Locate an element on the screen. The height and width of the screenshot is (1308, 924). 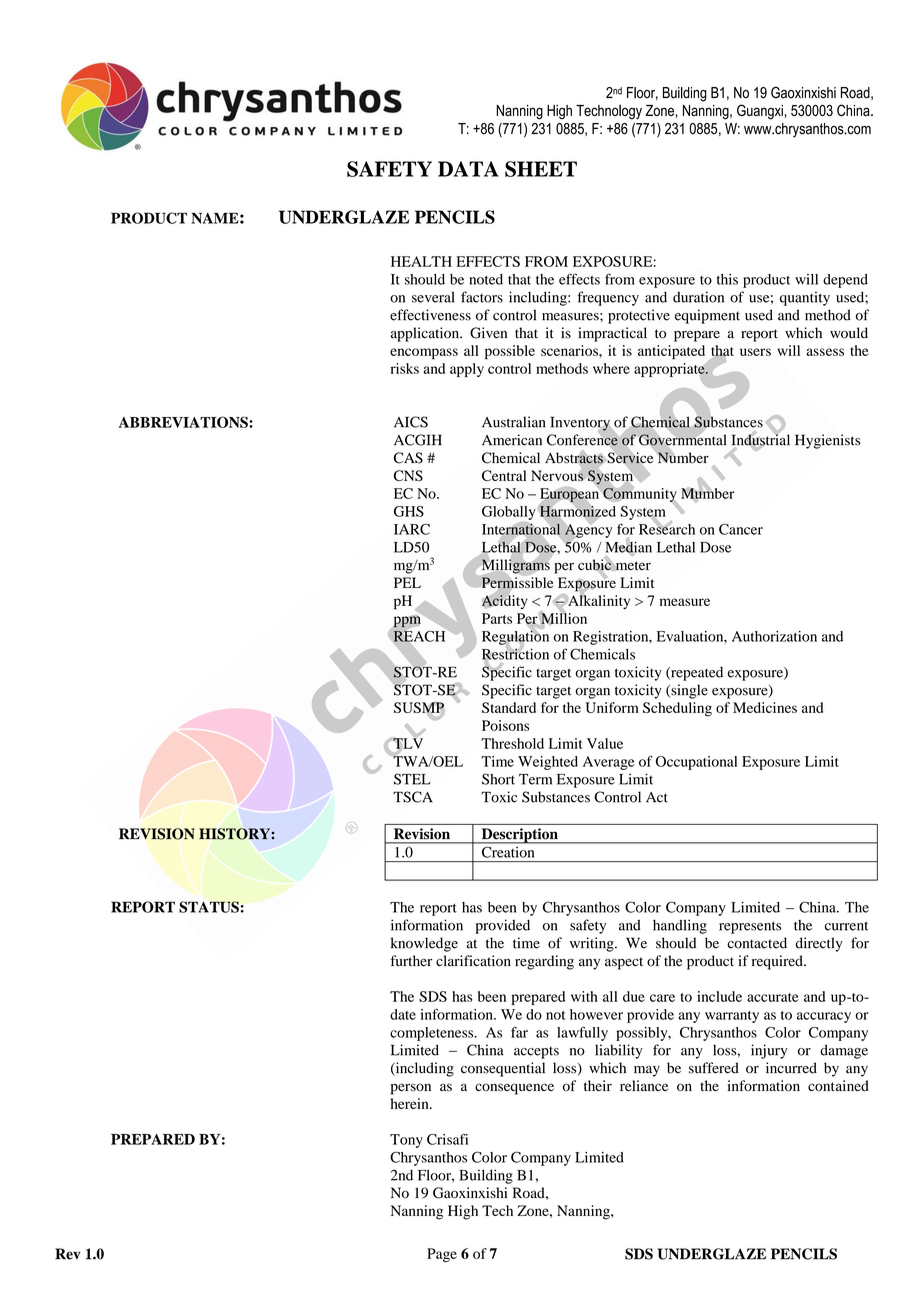
Industrial is located at coordinates (761, 440).
